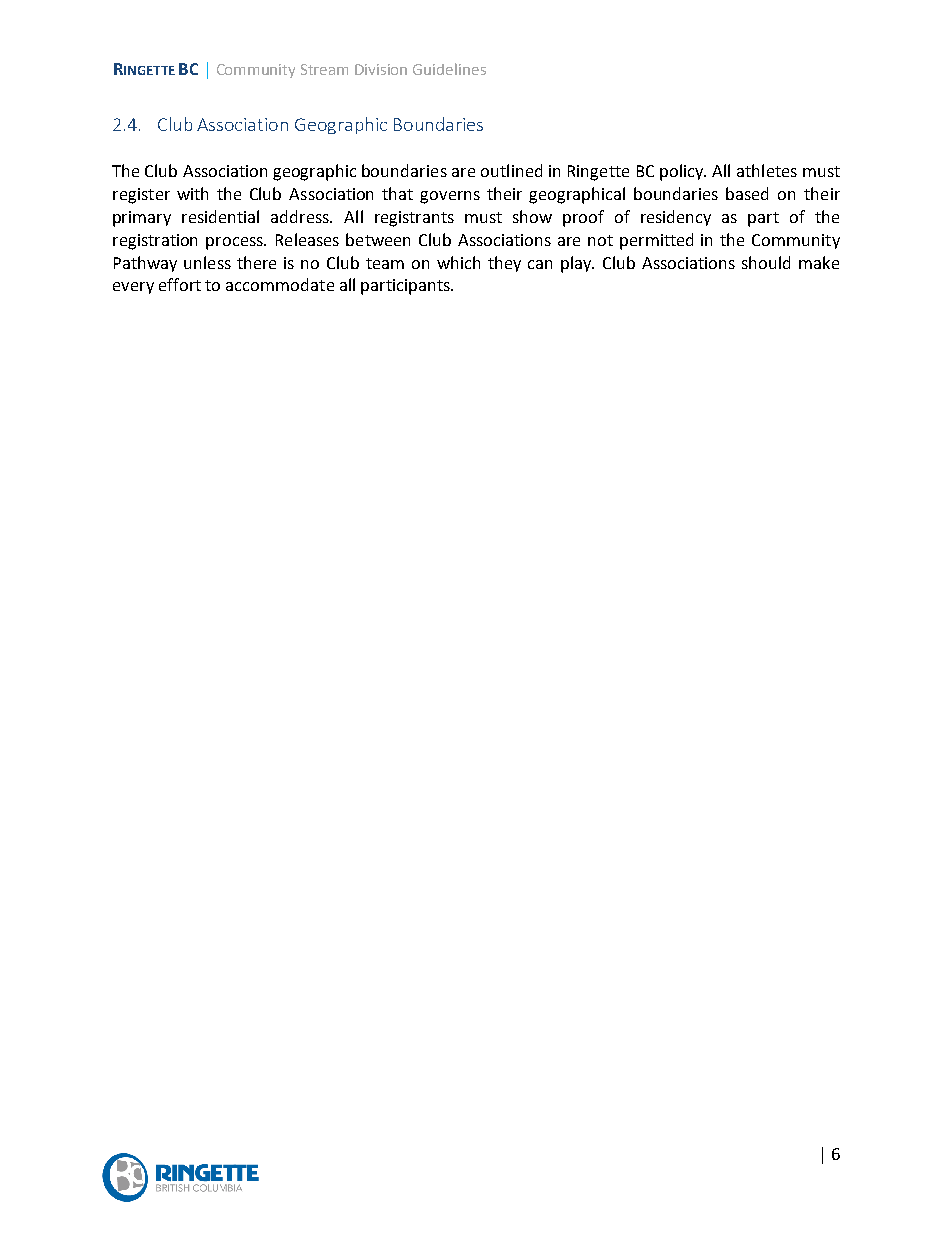 The width and height of the screenshot is (952, 1233). What do you see at coordinates (324, 69) in the screenshot?
I see `Stream` at bounding box center [324, 69].
